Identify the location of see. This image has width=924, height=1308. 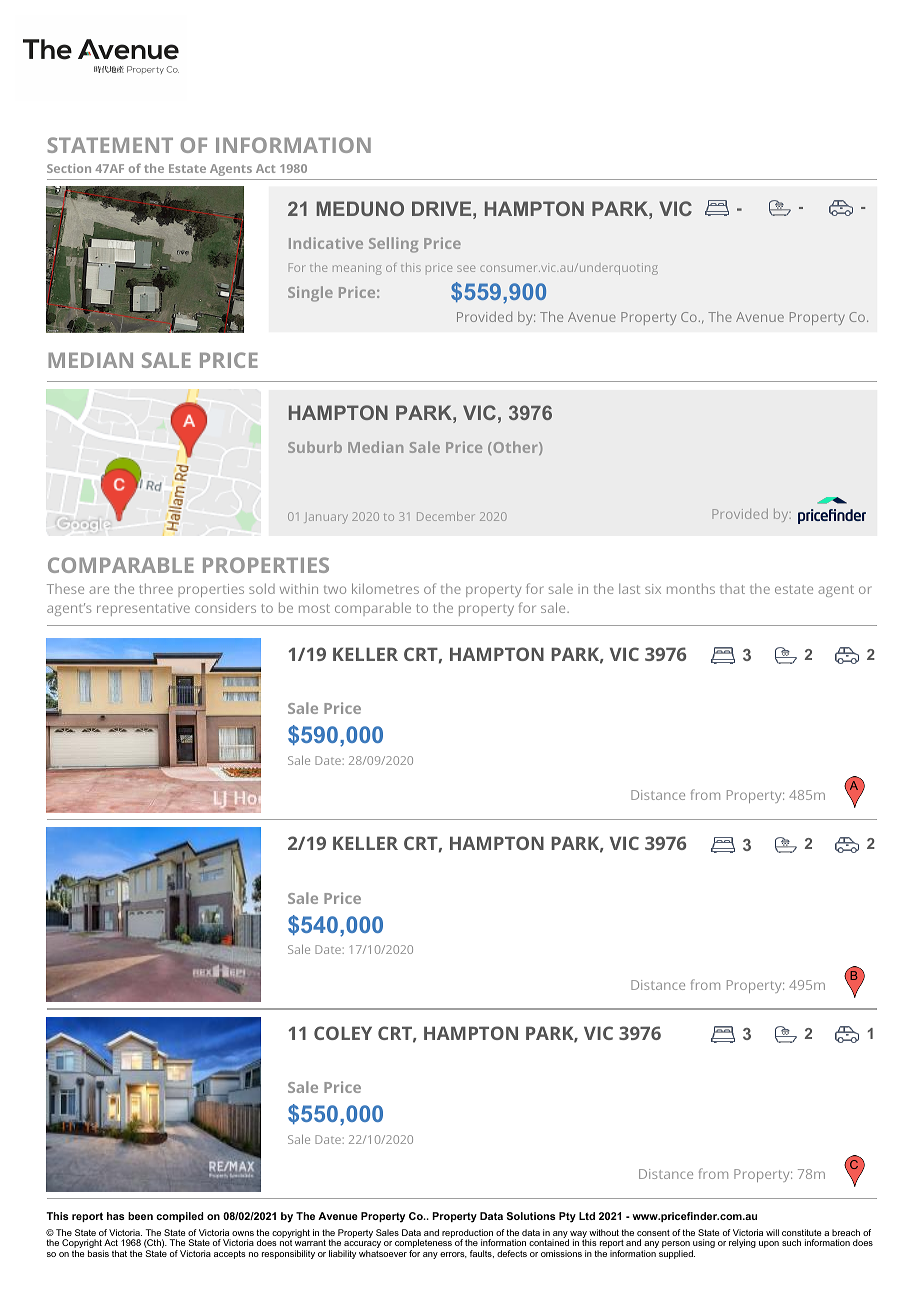
(466, 268).
